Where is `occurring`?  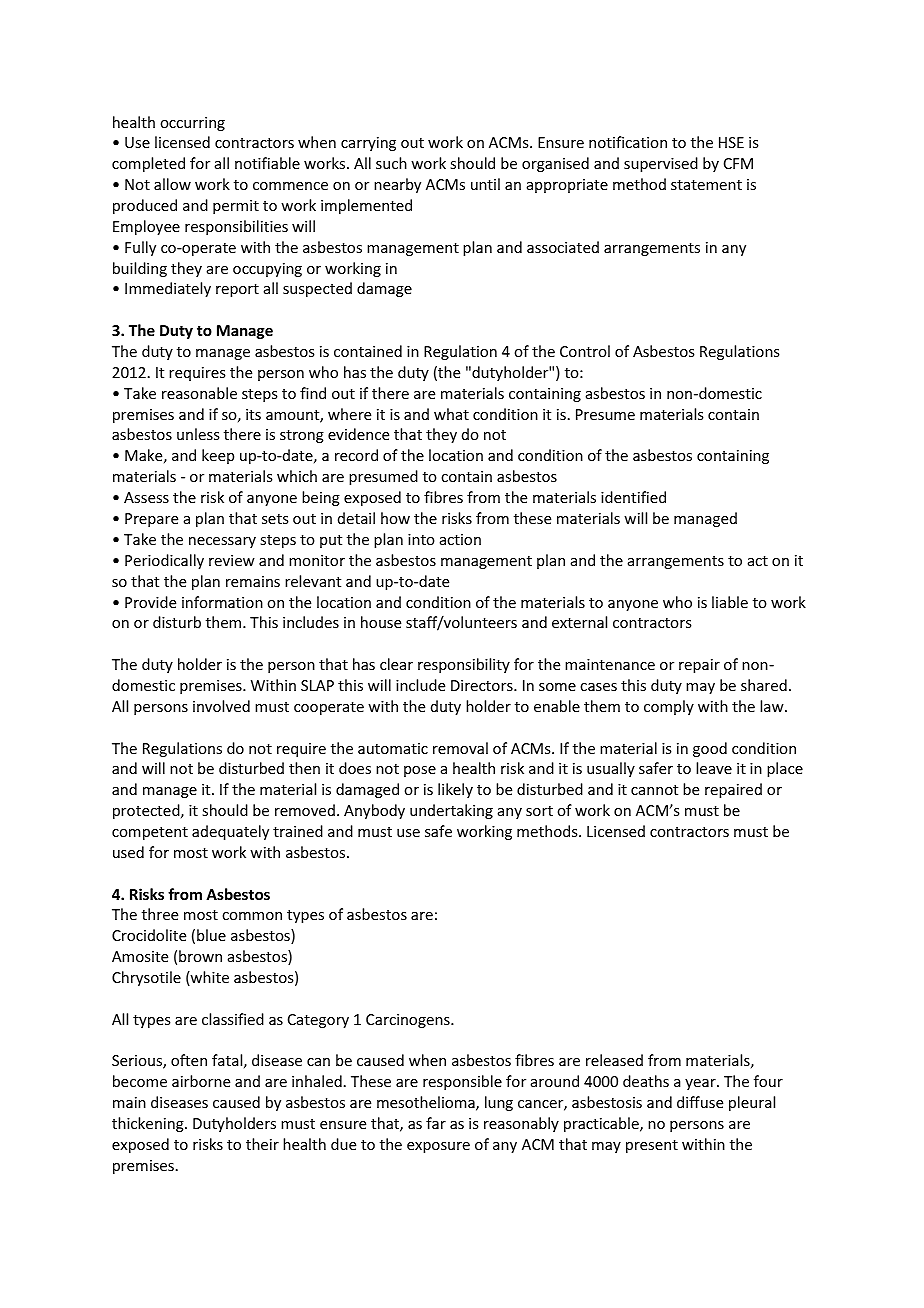 occurring is located at coordinates (192, 124).
